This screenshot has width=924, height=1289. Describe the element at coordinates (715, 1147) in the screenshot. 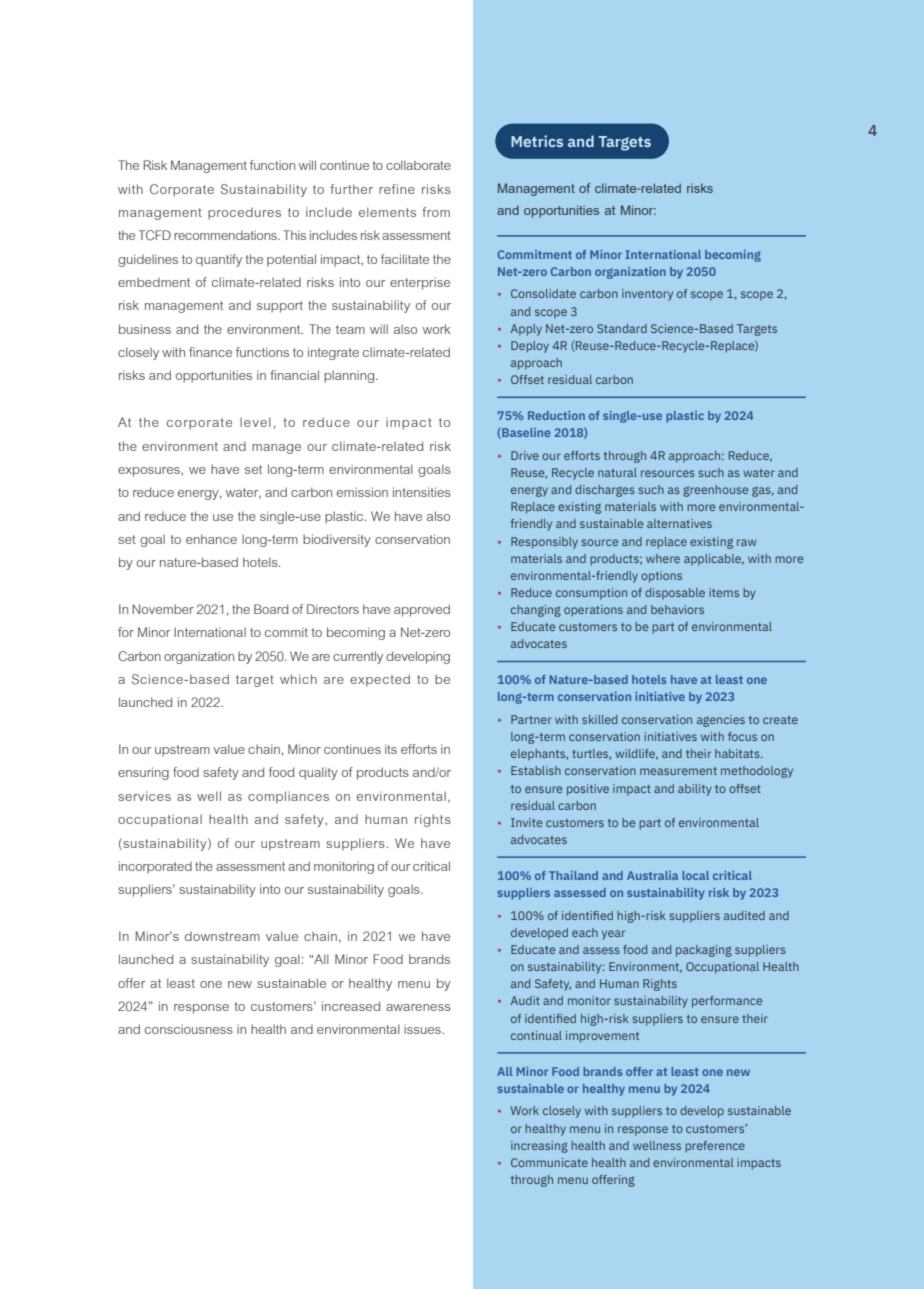

I see `preference` at that location.
